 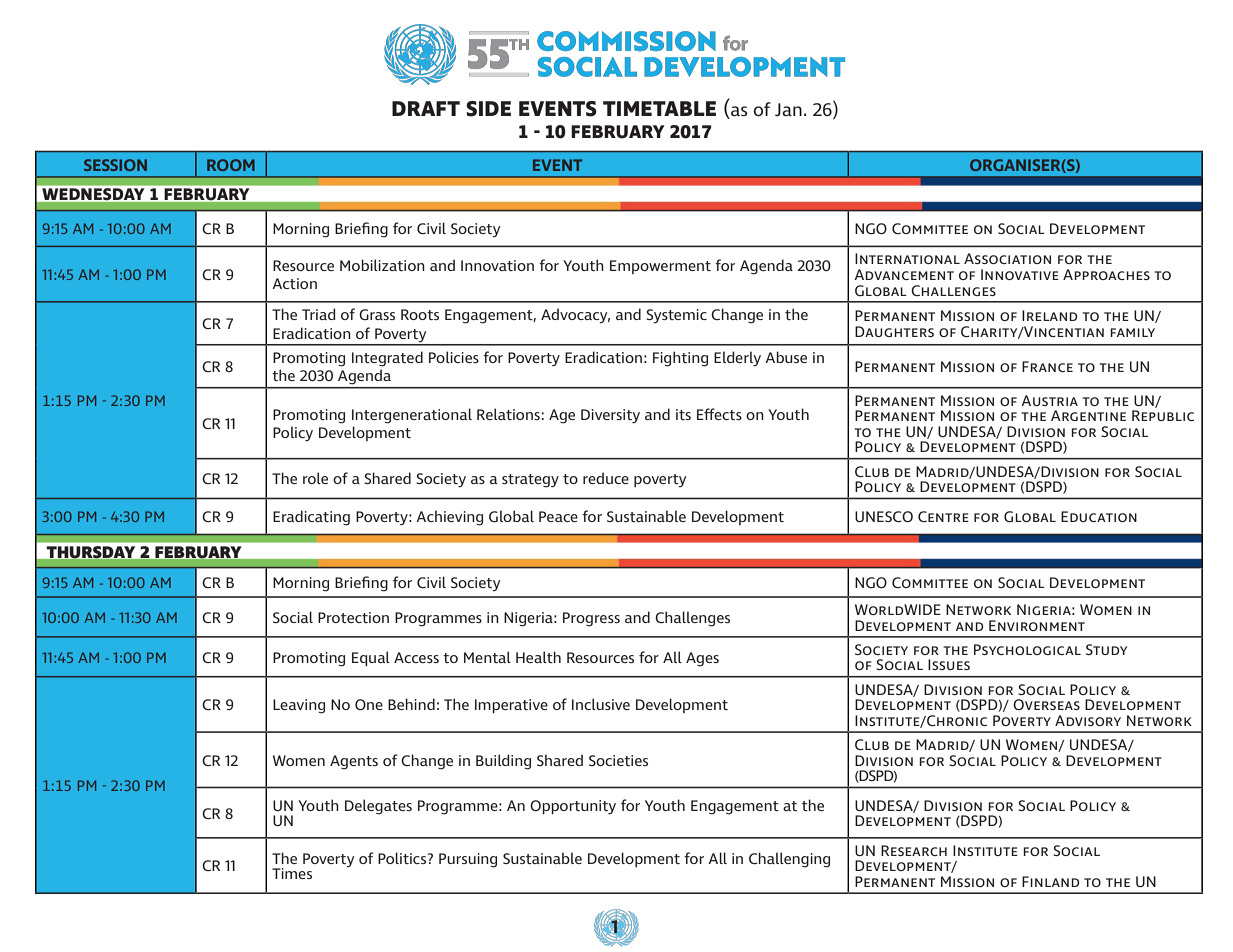 I want to click on Integrated, so click(x=387, y=359).
